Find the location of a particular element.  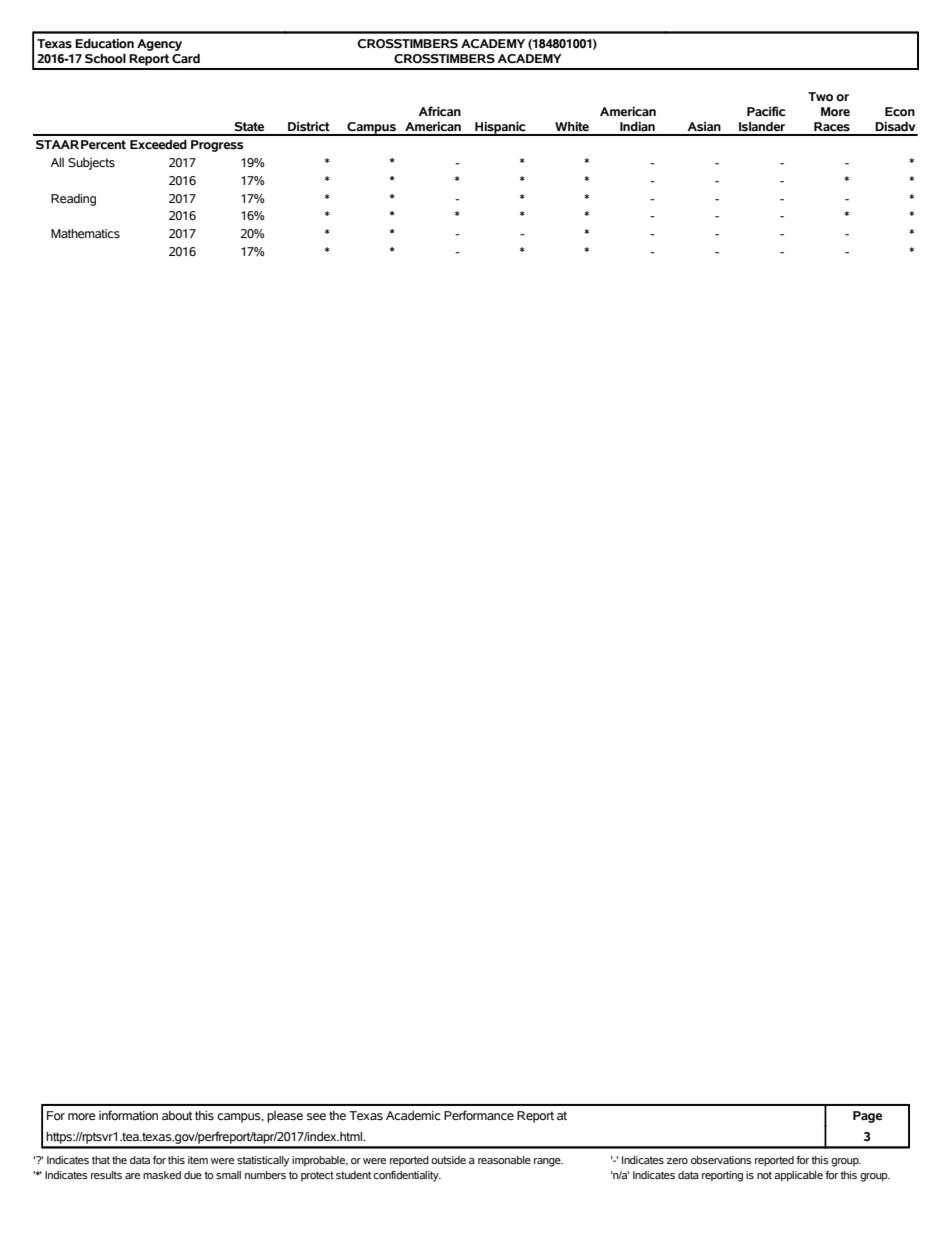

Races is located at coordinates (832, 127).
